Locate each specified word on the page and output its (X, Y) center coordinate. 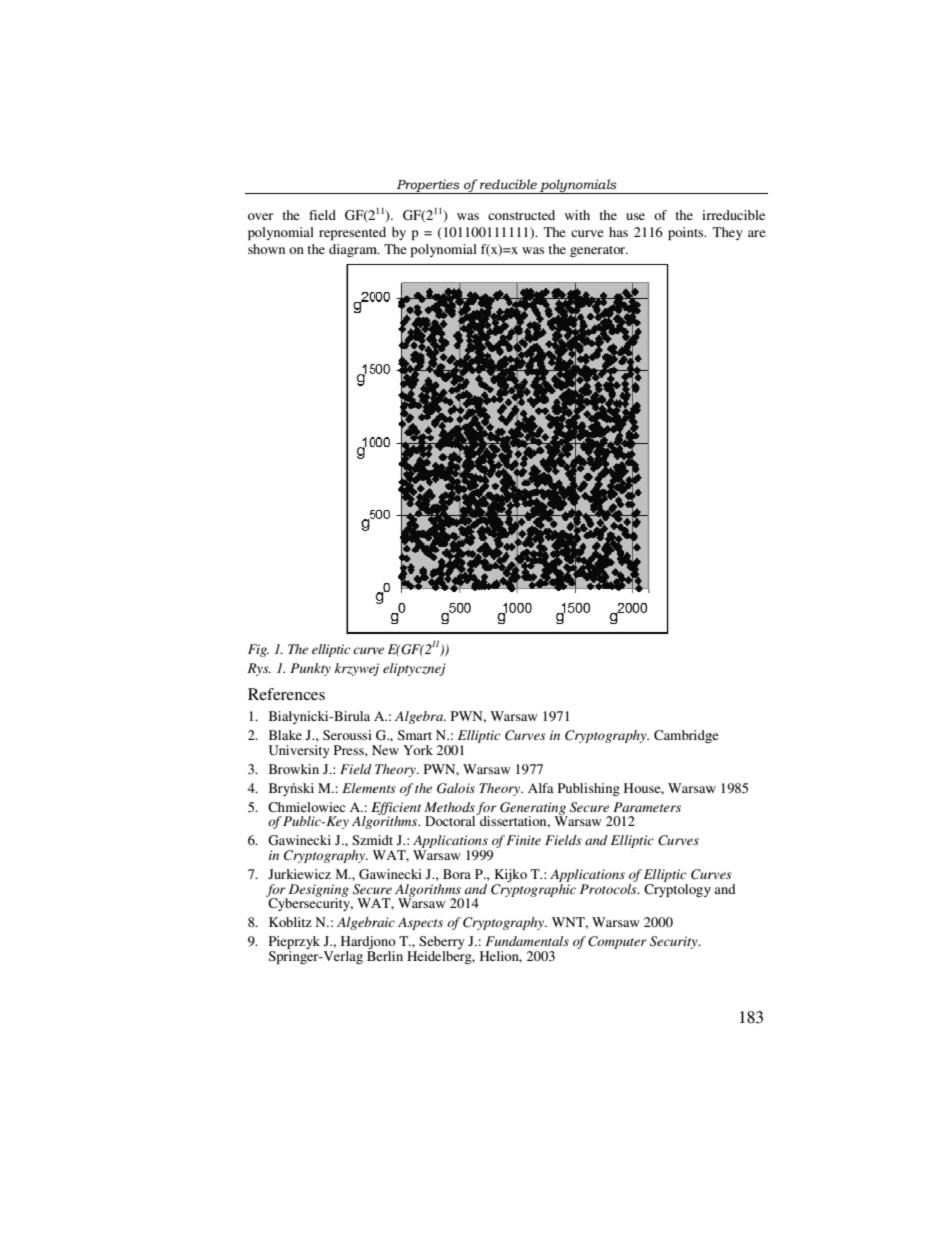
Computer (617, 942)
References (286, 694)
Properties (428, 186)
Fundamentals (527, 941)
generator (599, 251)
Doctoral (451, 820)
